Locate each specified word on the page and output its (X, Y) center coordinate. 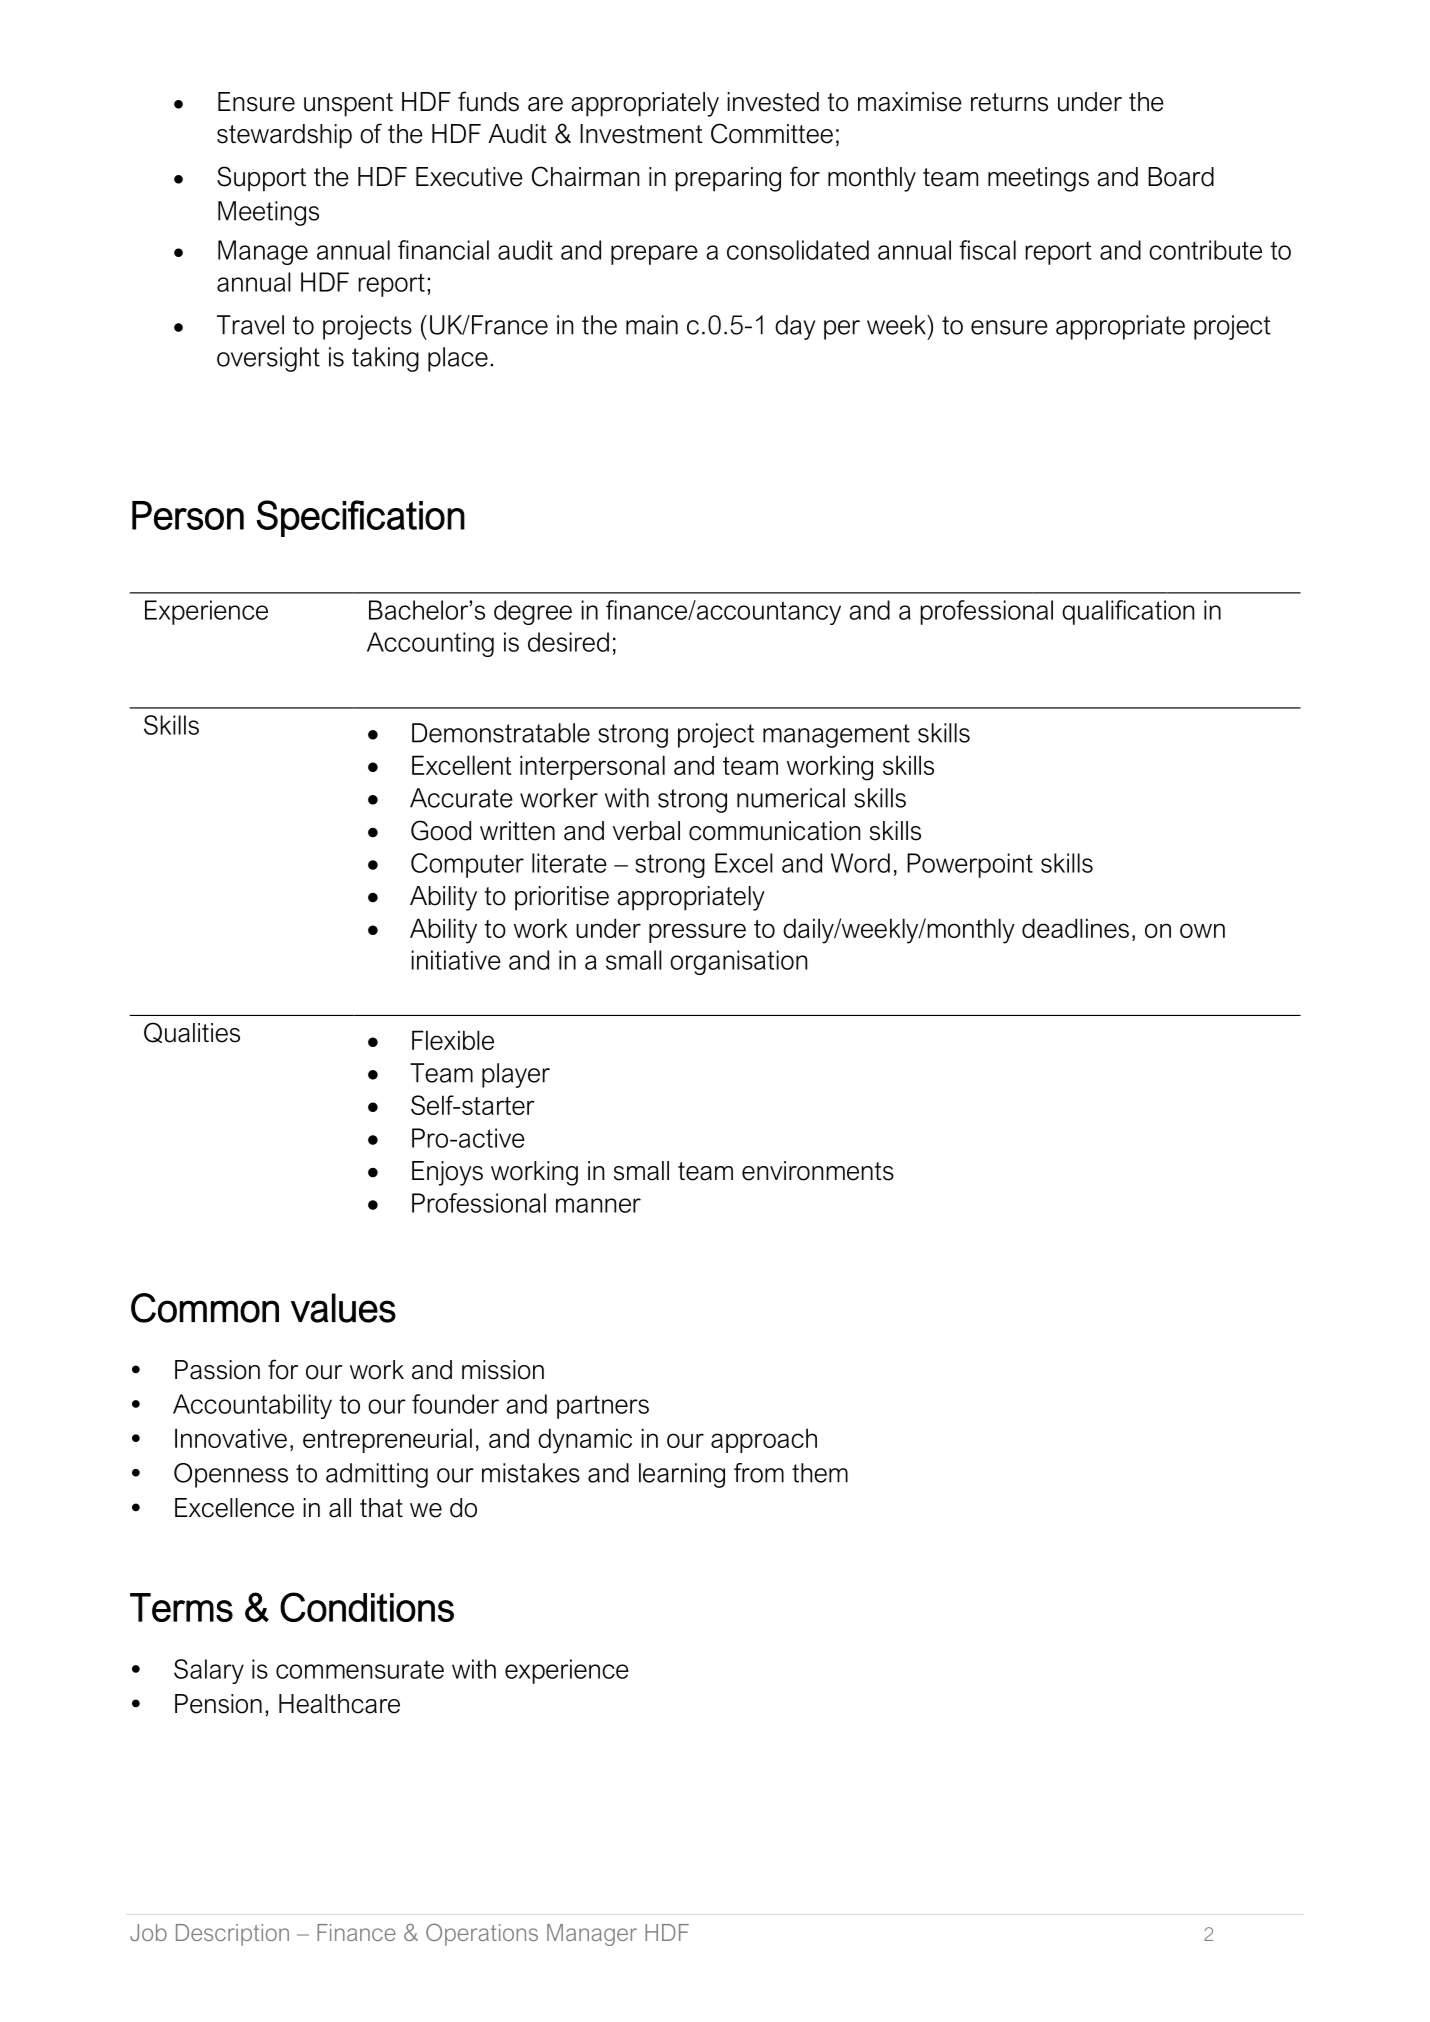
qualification (1128, 612)
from (759, 1473)
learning (682, 1475)
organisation (738, 962)
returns (1009, 102)
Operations (482, 1934)
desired (568, 642)
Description (232, 1935)
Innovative (231, 1438)
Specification (361, 518)
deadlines (1075, 928)
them (820, 1473)
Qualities (192, 1032)
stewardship (284, 136)
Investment (641, 134)
